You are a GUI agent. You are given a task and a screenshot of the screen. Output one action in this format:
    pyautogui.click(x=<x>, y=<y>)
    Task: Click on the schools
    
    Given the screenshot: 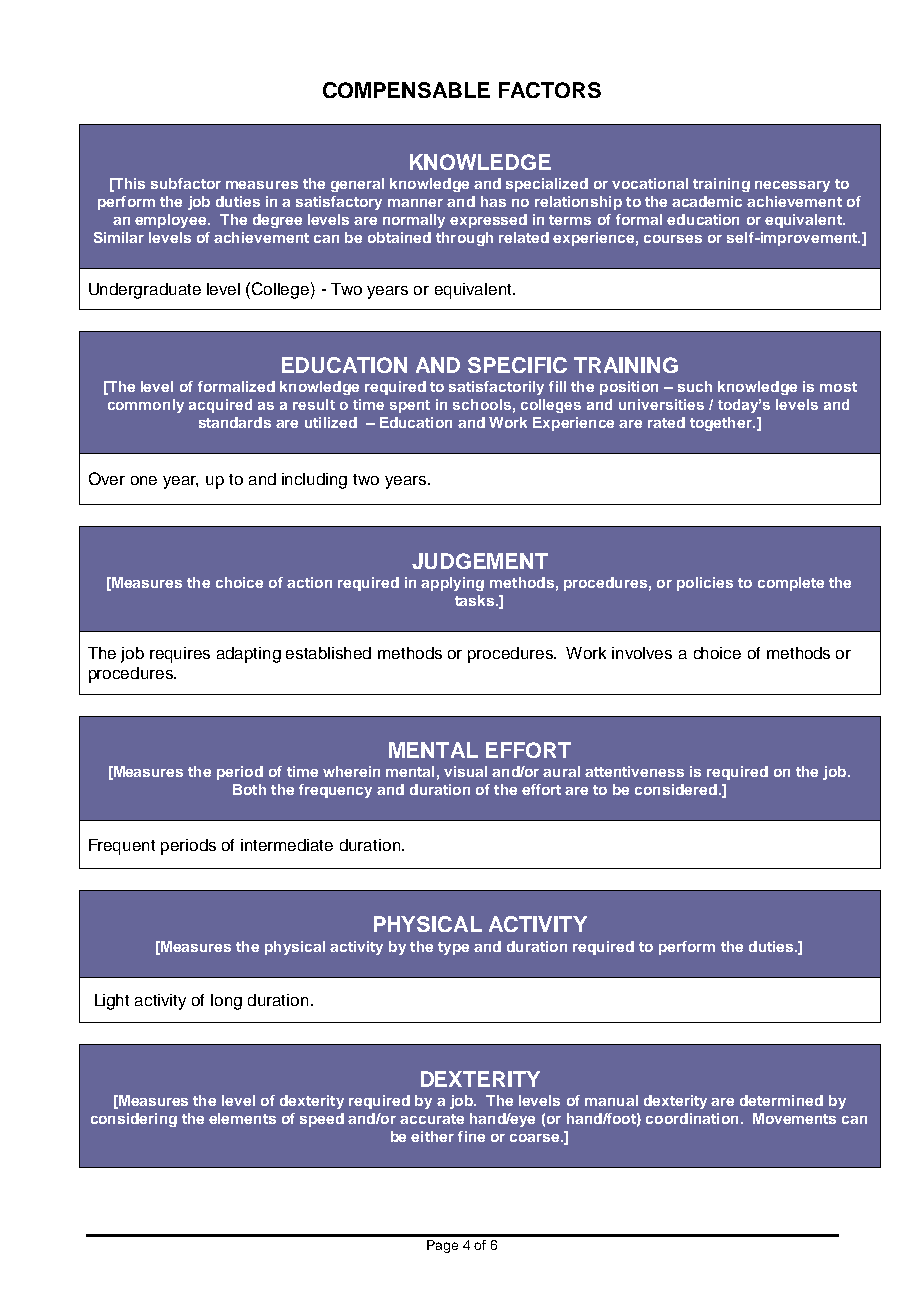 What is the action you would take?
    pyautogui.click(x=482, y=404)
